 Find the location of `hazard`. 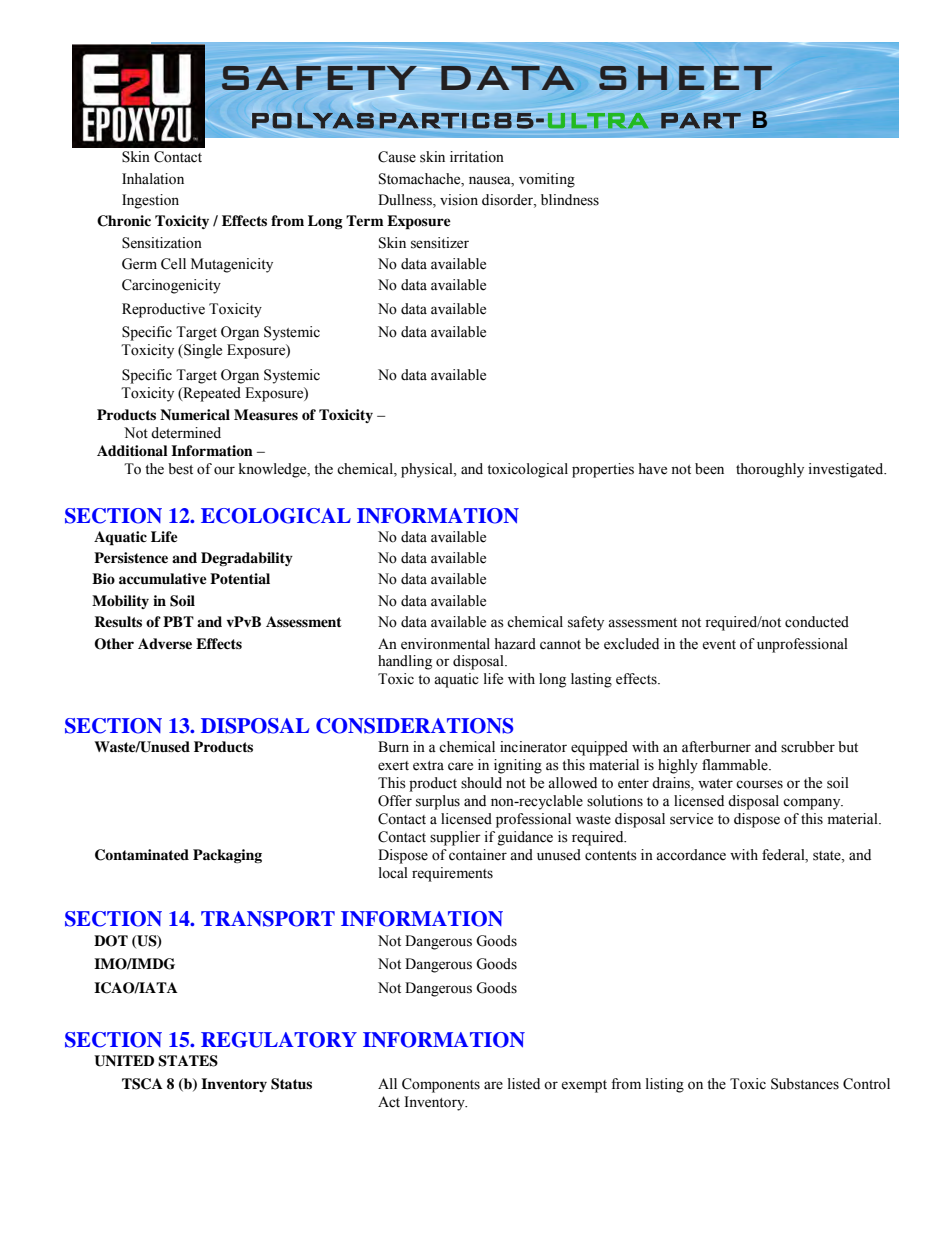

hazard is located at coordinates (515, 644).
